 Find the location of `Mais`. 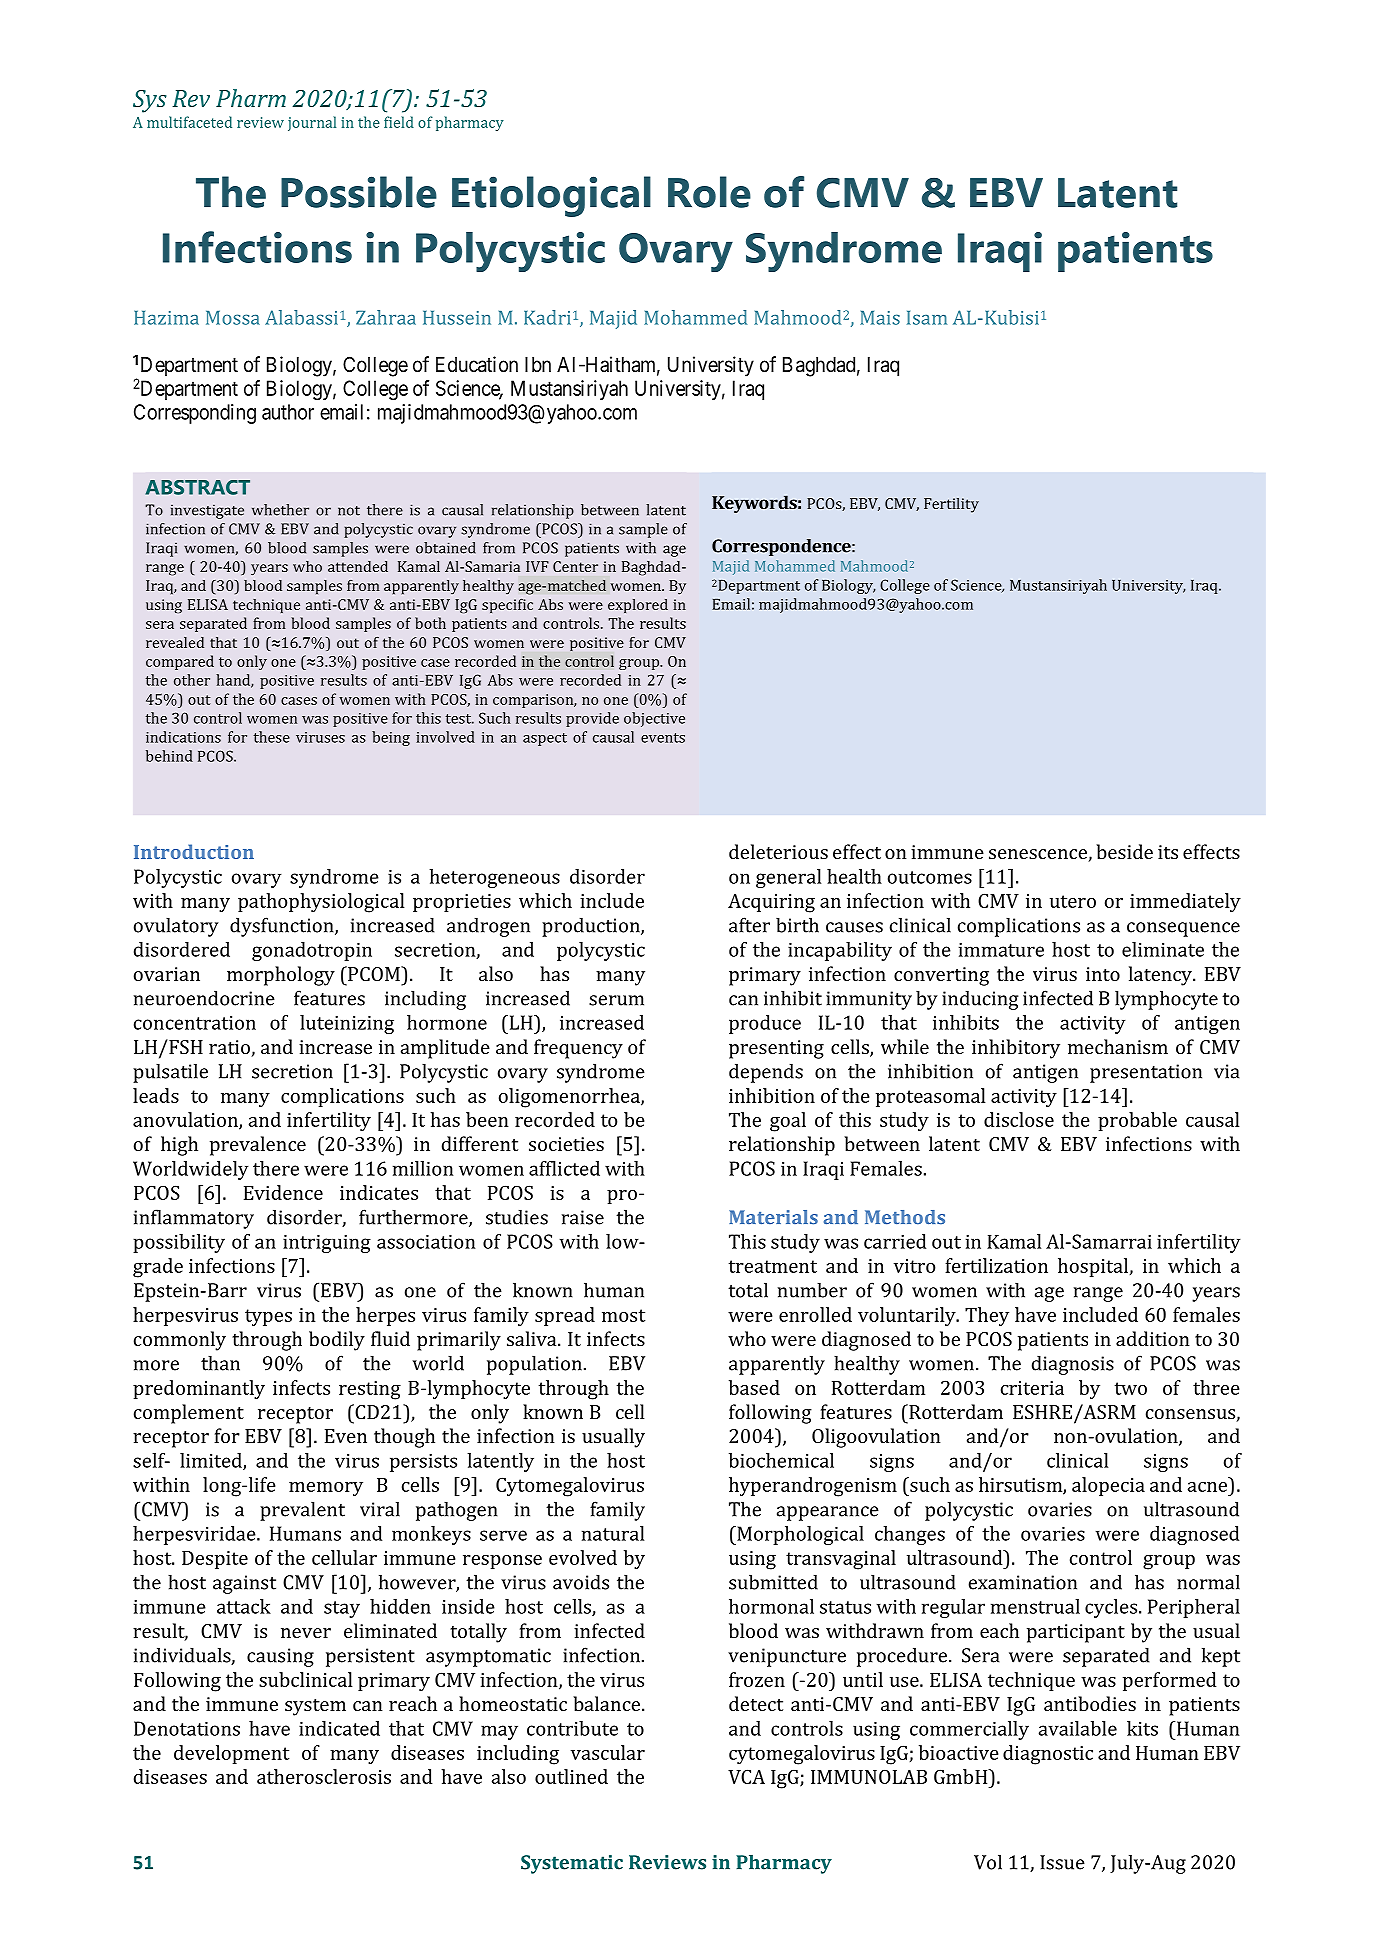

Mais is located at coordinates (880, 318).
